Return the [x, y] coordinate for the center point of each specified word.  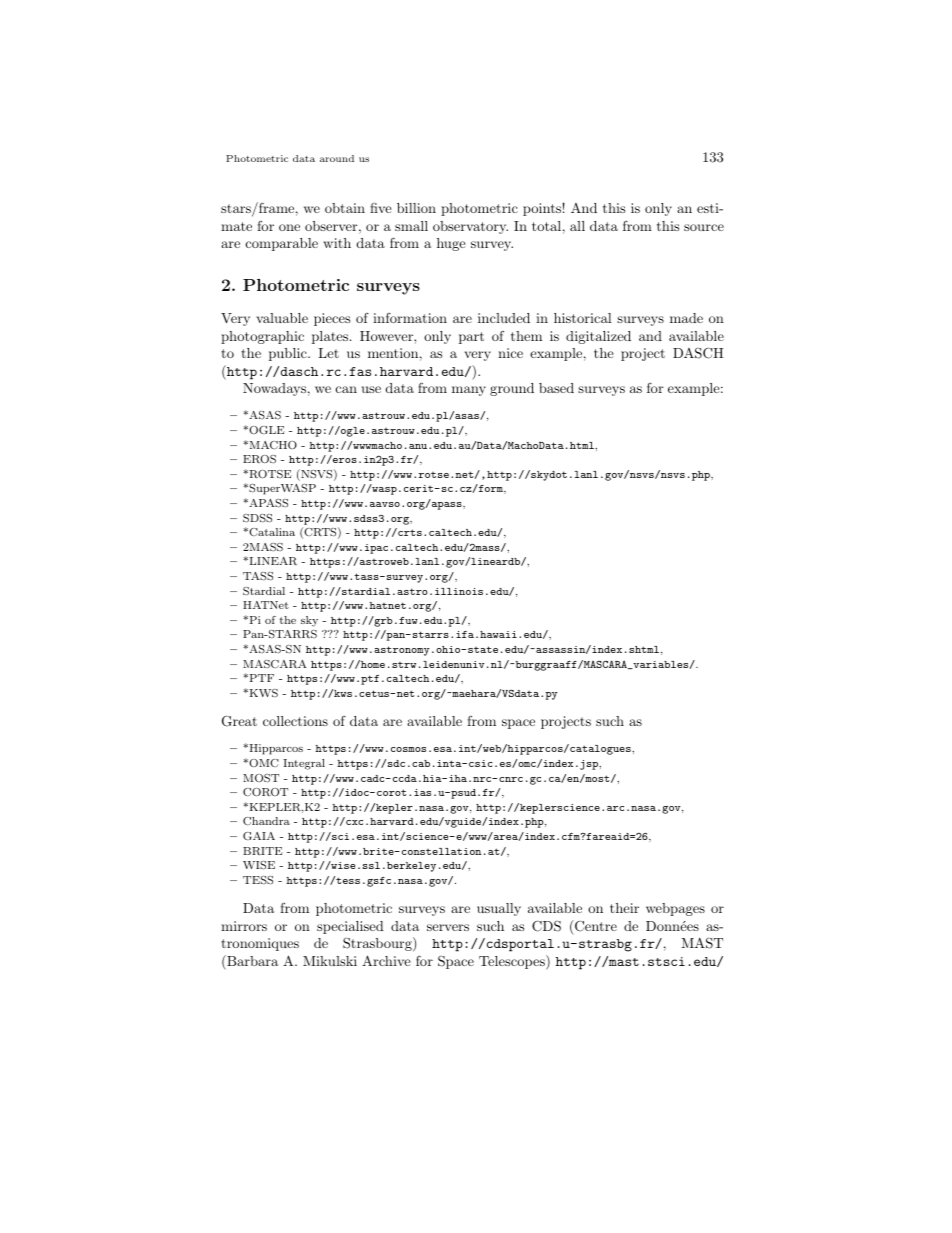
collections [295, 721]
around [337, 158]
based [556, 388]
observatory [470, 227]
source [704, 227]
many [469, 391]
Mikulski [330, 961]
